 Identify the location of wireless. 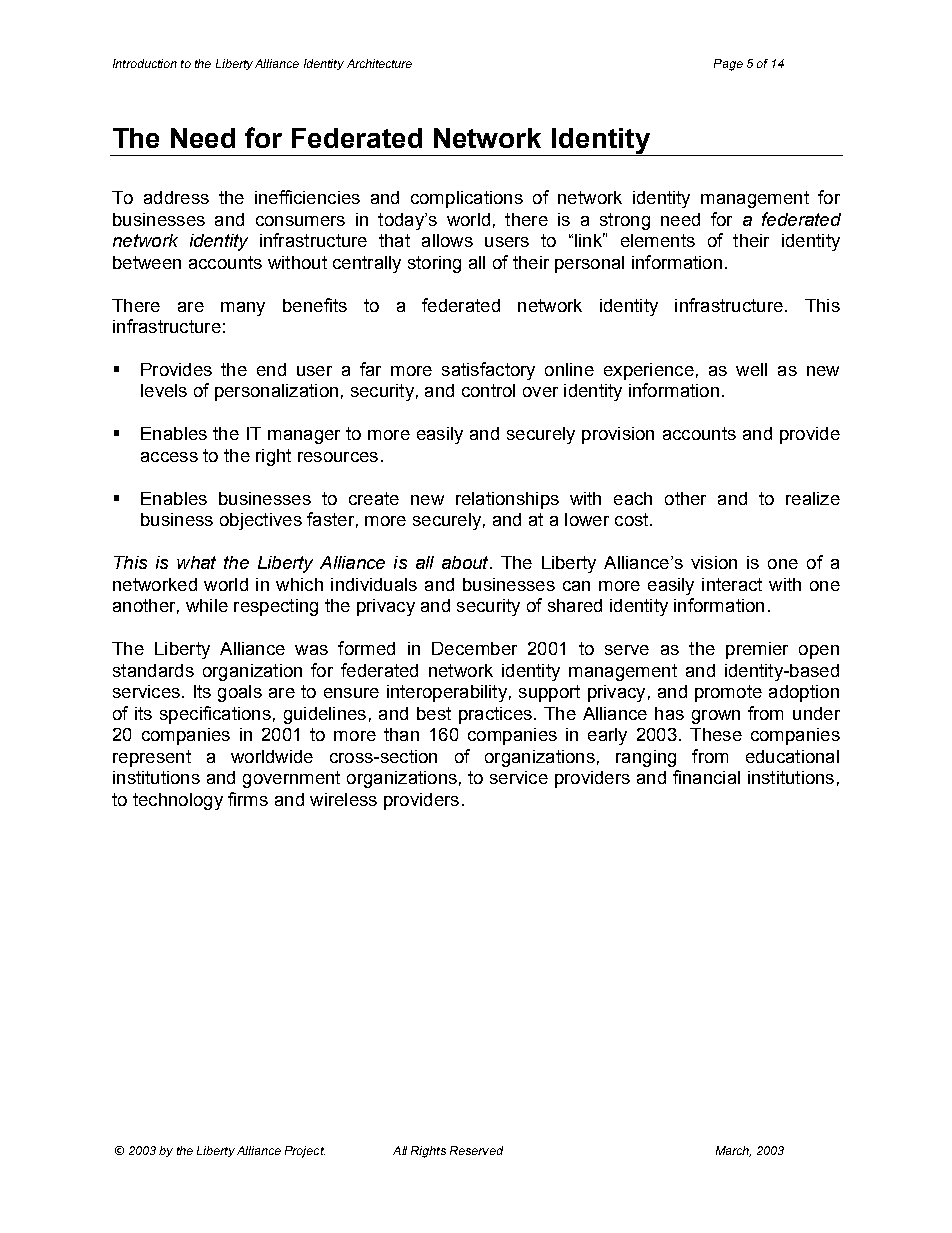
(343, 799).
